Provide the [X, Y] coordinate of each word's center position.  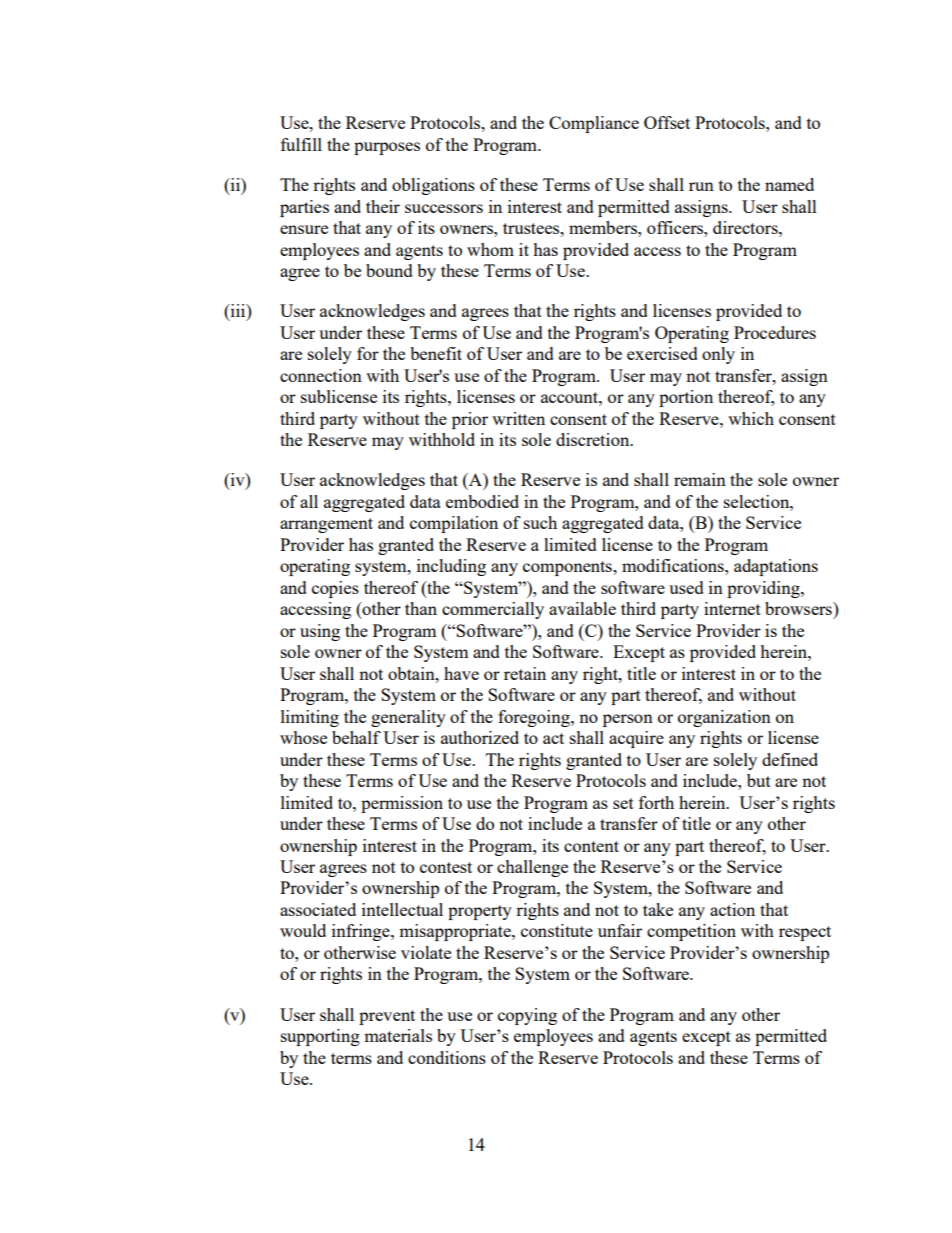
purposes [387, 148]
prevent [387, 1017]
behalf [356, 737]
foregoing [535, 718]
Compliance [594, 124]
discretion [594, 439]
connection [321, 375]
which [751, 418]
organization [724, 718]
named [789, 184]
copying [527, 1016]
